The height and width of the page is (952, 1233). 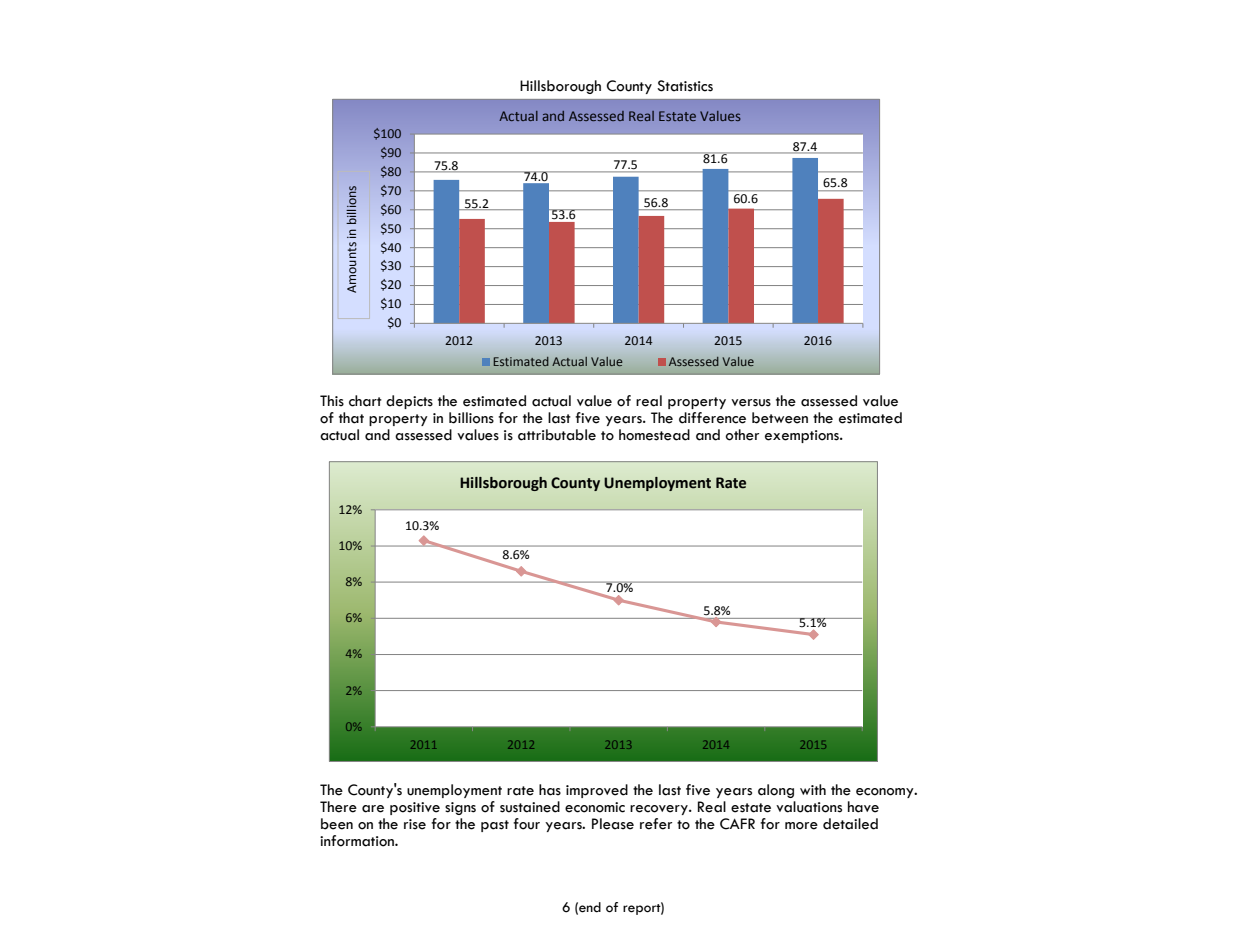 I want to click on difference, so click(x=712, y=418).
